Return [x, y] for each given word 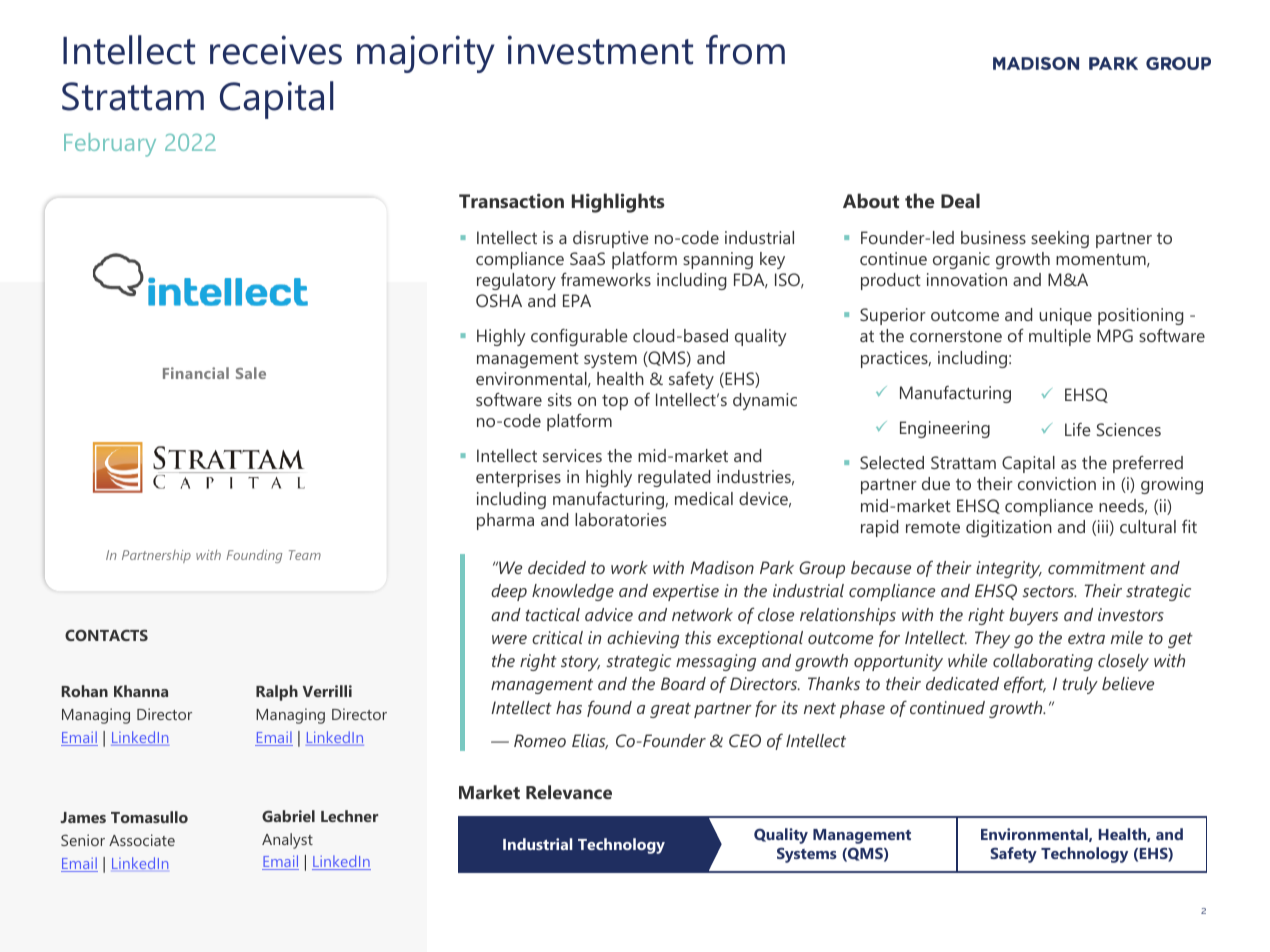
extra [1086, 638]
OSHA [499, 300]
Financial [196, 373]
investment [600, 50]
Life [1078, 429]
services [572, 455]
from [745, 50]
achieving [643, 639]
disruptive [611, 239]
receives [276, 50]
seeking [1060, 239]
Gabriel [288, 816]
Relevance [569, 792]
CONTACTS [106, 635]
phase [862, 709]
